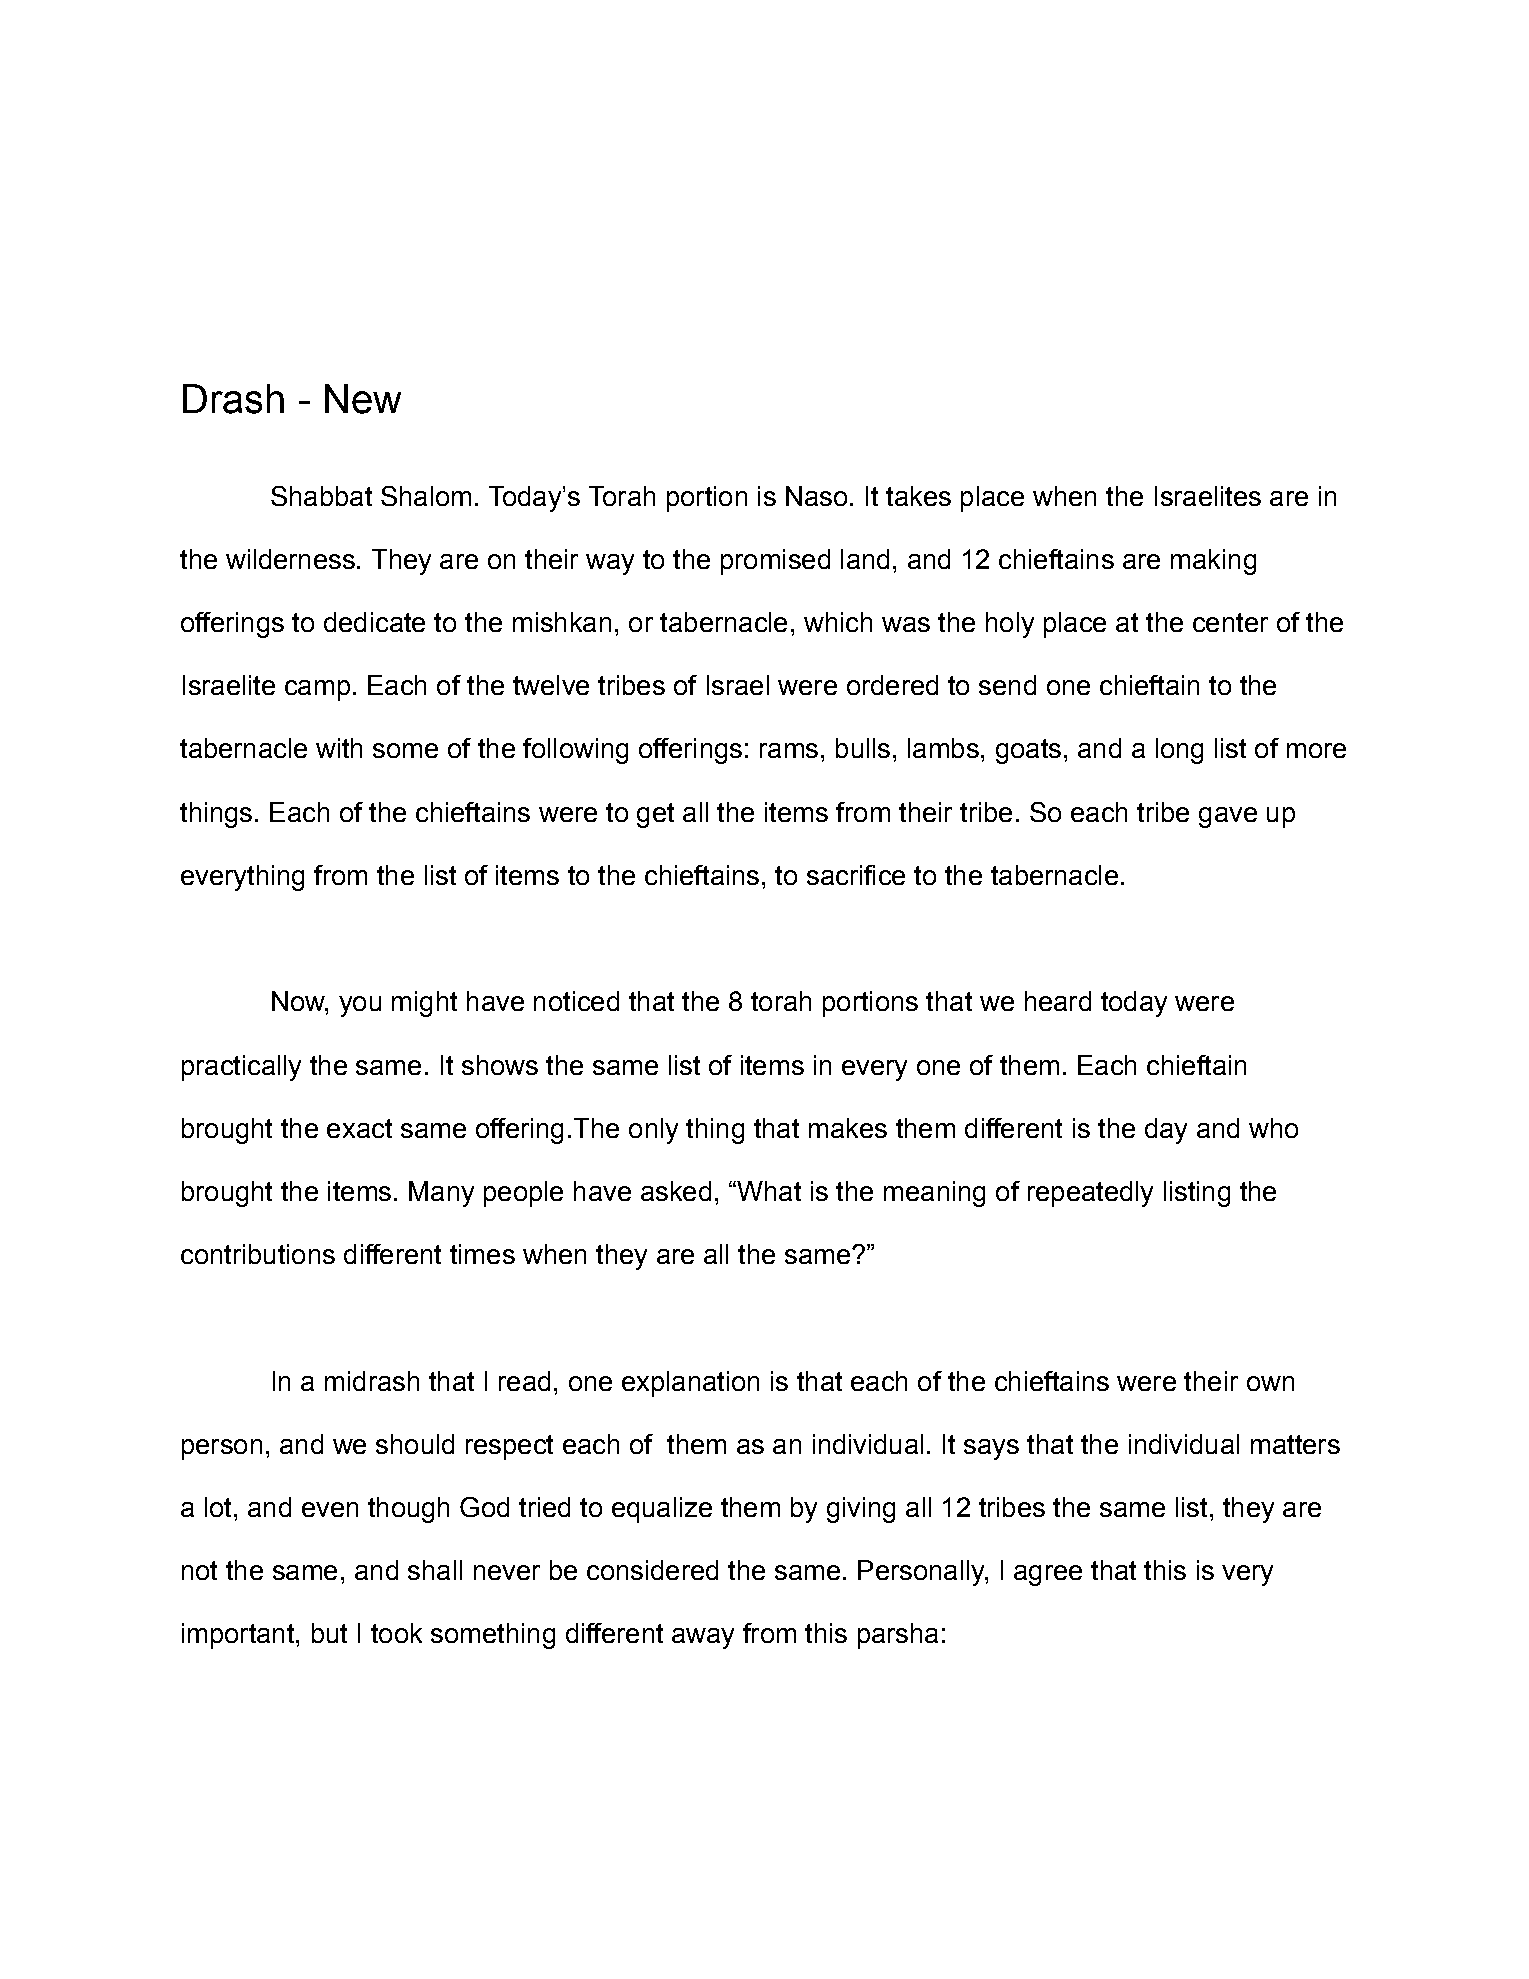 This image has width=1529, height=1979. I want to click on own, so click(1270, 1383).
